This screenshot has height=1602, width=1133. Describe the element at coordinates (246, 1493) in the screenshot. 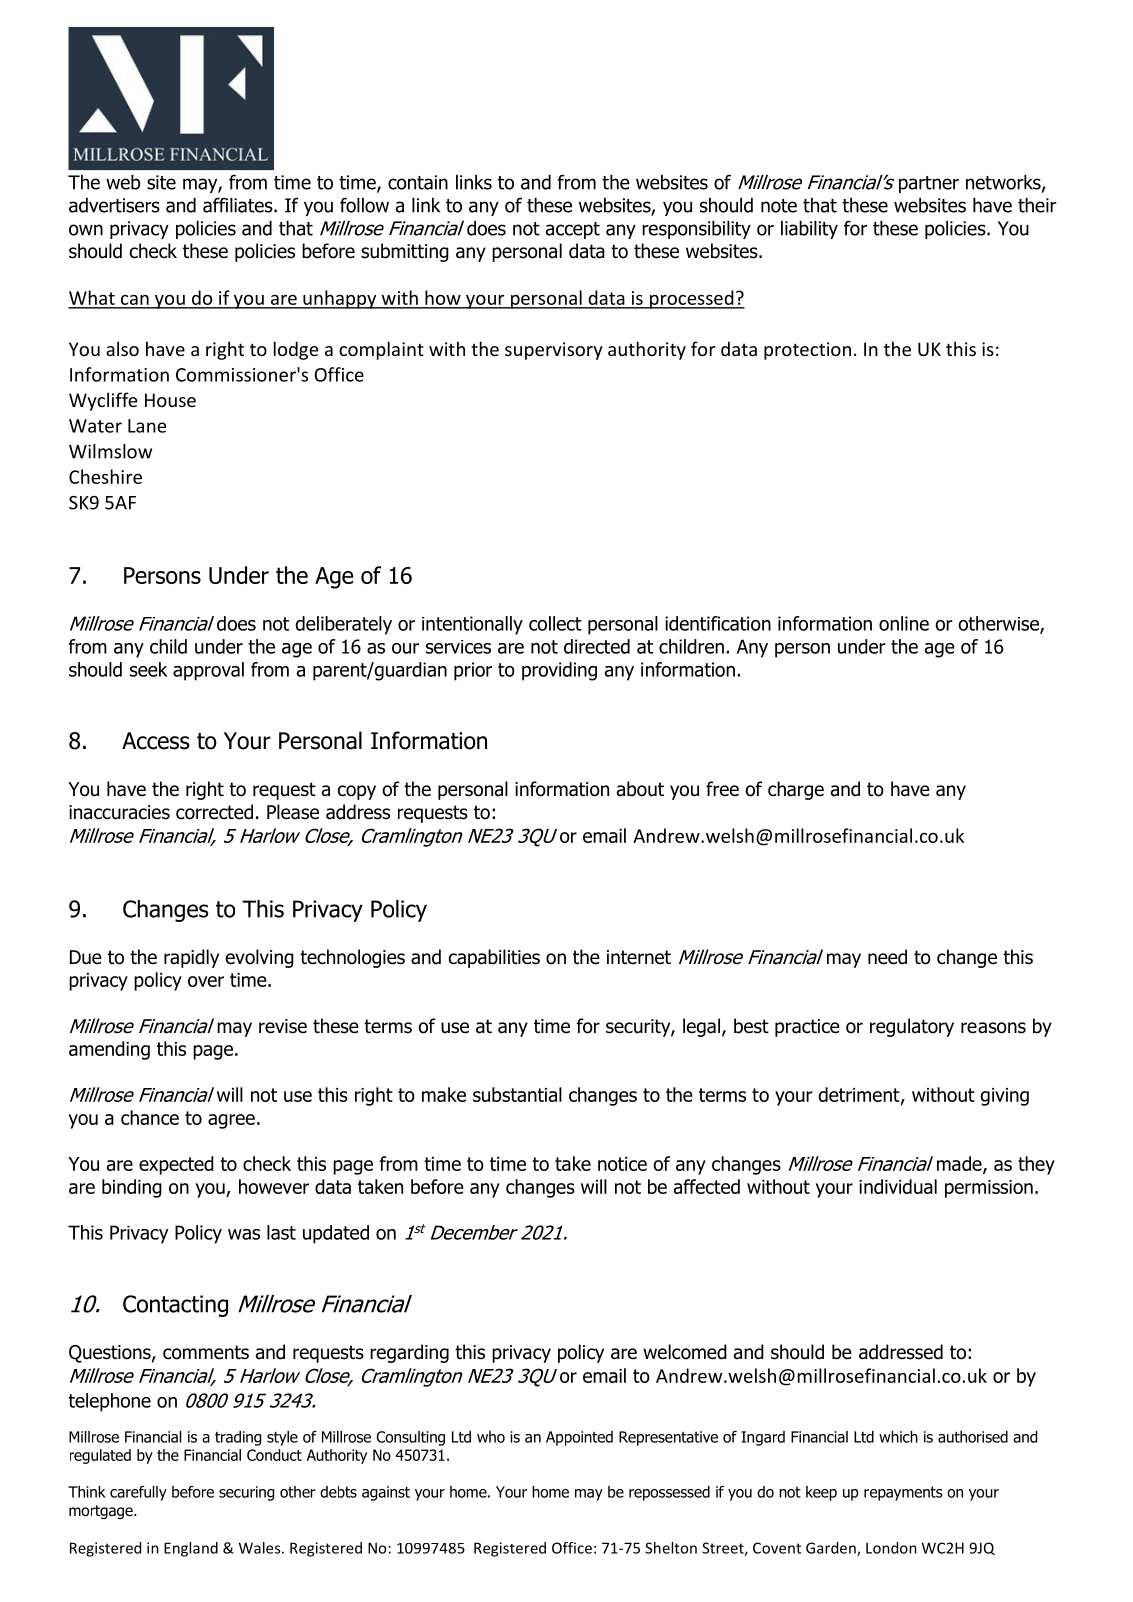

I see `securing` at that location.
